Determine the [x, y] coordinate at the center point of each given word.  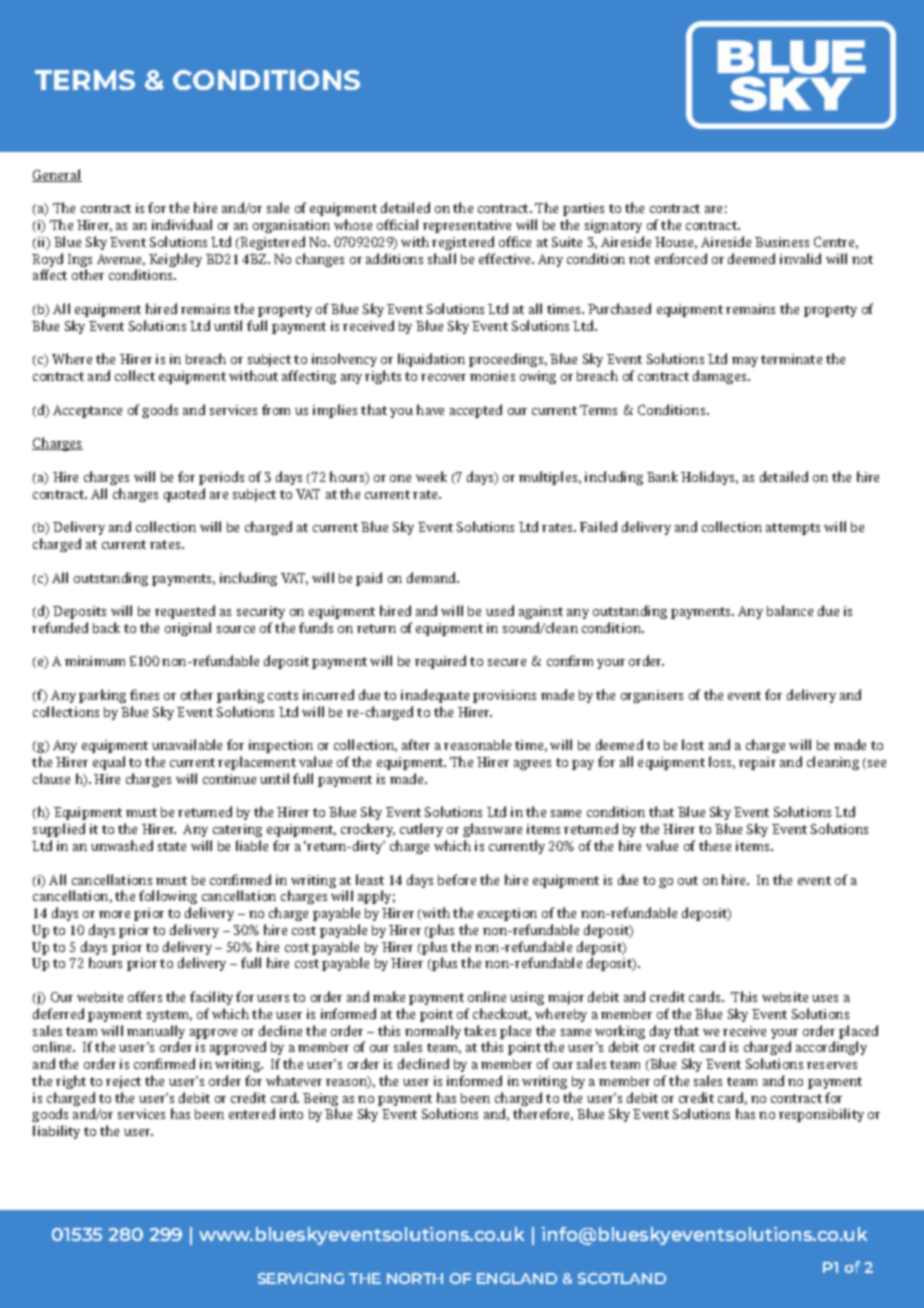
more [114, 914]
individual [182, 224]
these [715, 845]
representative [467, 226]
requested [185, 612]
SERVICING [301, 1278]
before [457, 879]
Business [782, 242]
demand [433, 577]
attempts [793, 529]
